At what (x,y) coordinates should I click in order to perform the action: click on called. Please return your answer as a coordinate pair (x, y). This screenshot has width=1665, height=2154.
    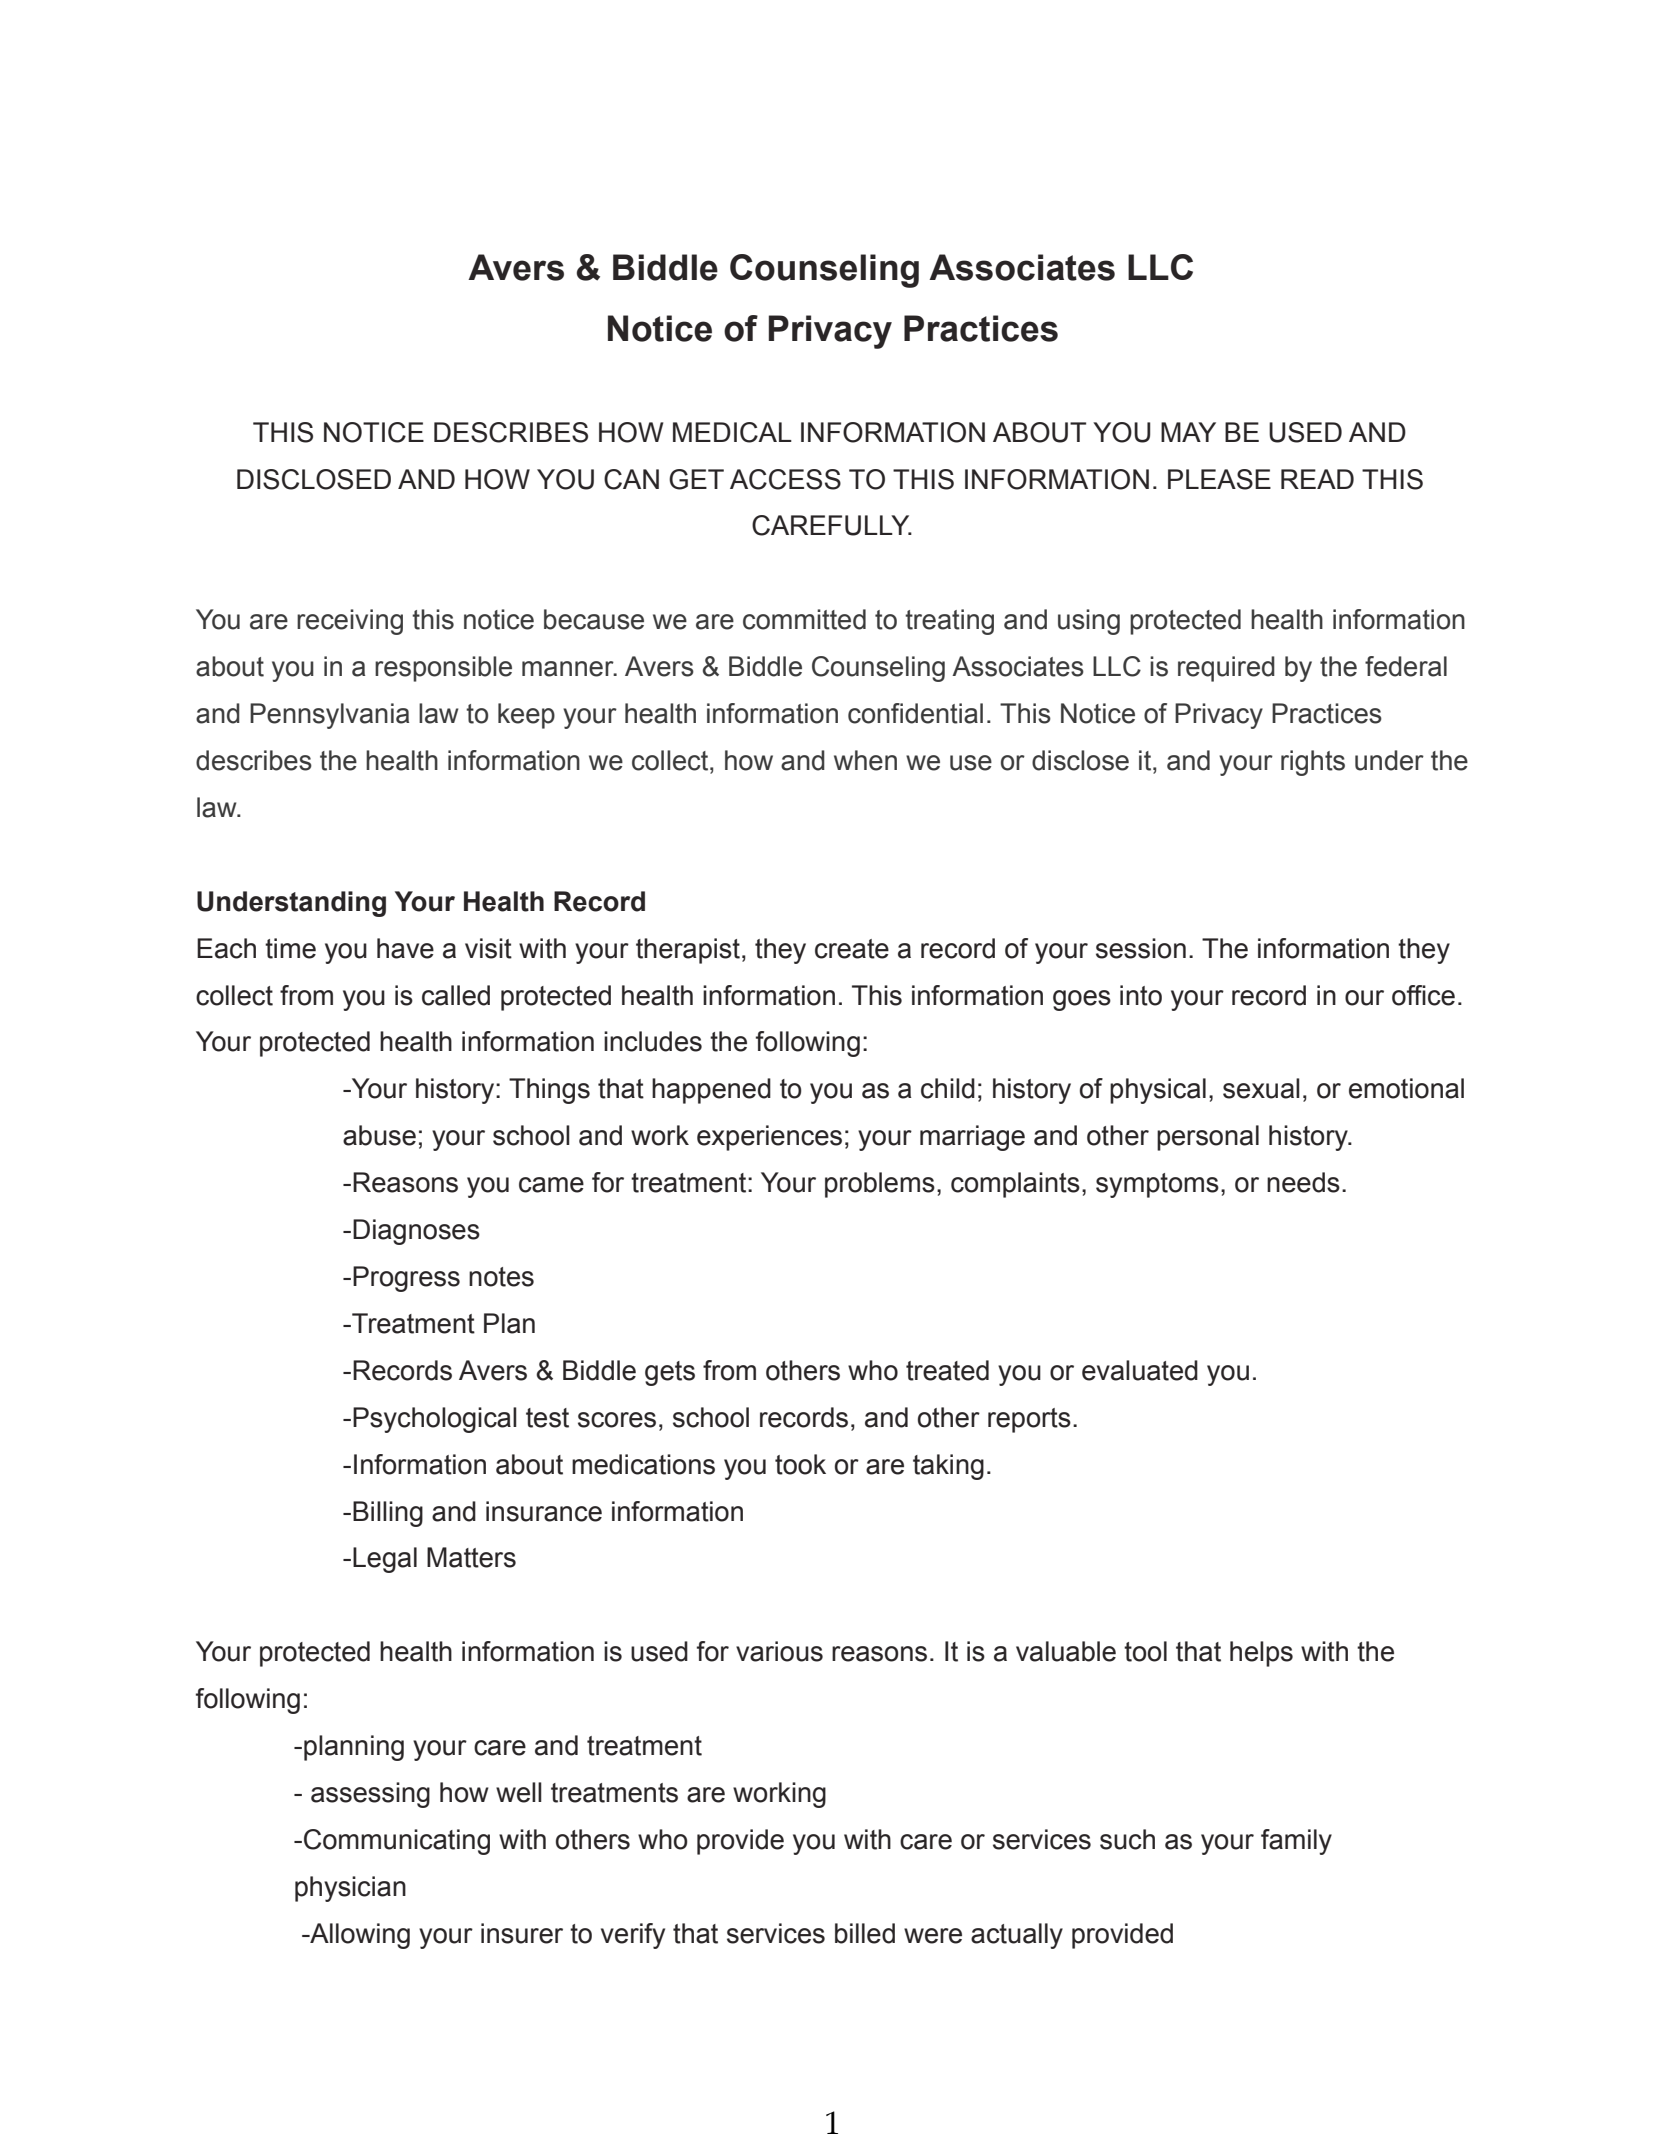
    Looking at the image, I should click on (456, 995).
